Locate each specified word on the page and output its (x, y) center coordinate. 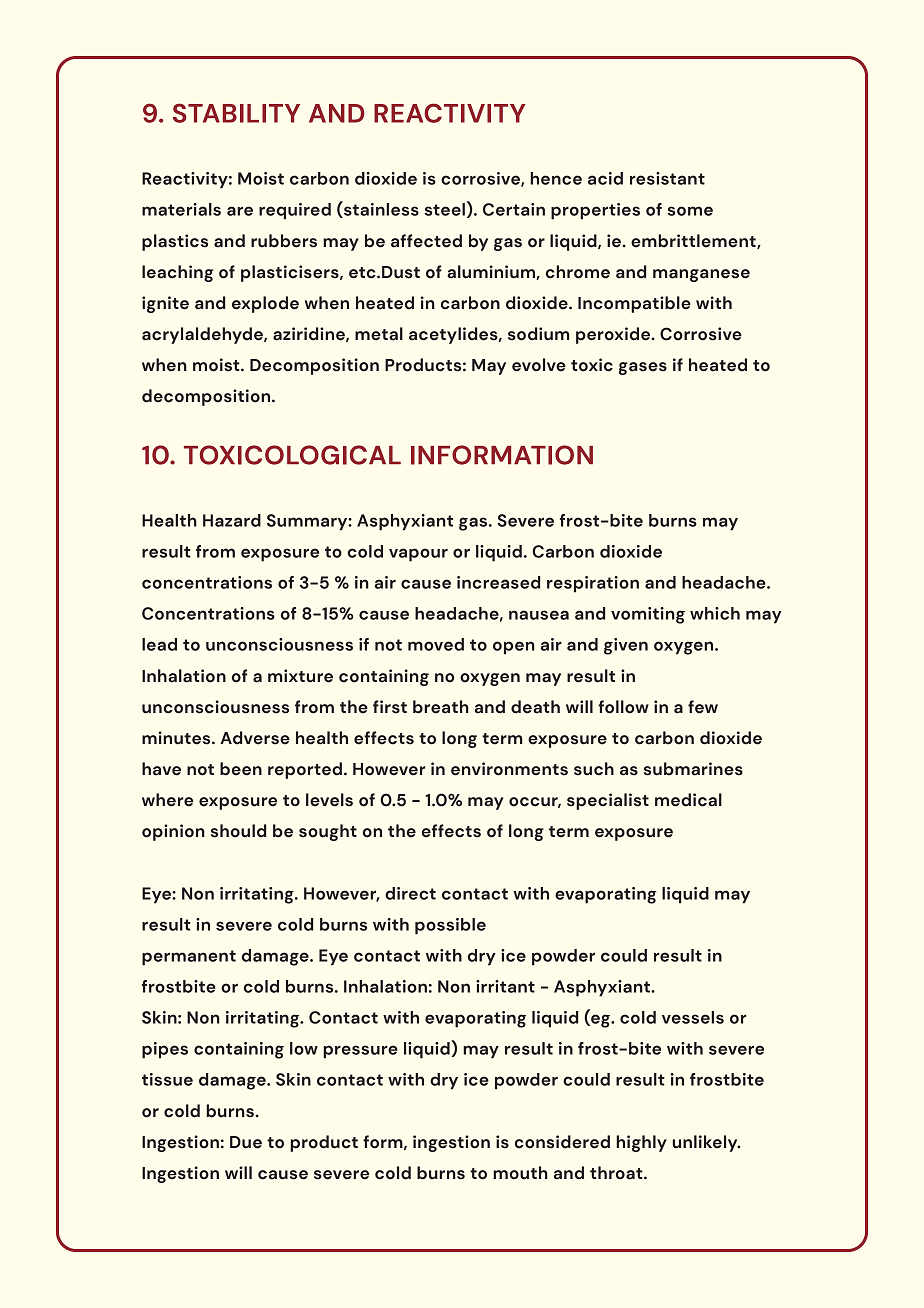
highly (641, 1143)
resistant (667, 178)
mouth (520, 1173)
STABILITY (236, 113)
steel (444, 209)
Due (246, 1142)
